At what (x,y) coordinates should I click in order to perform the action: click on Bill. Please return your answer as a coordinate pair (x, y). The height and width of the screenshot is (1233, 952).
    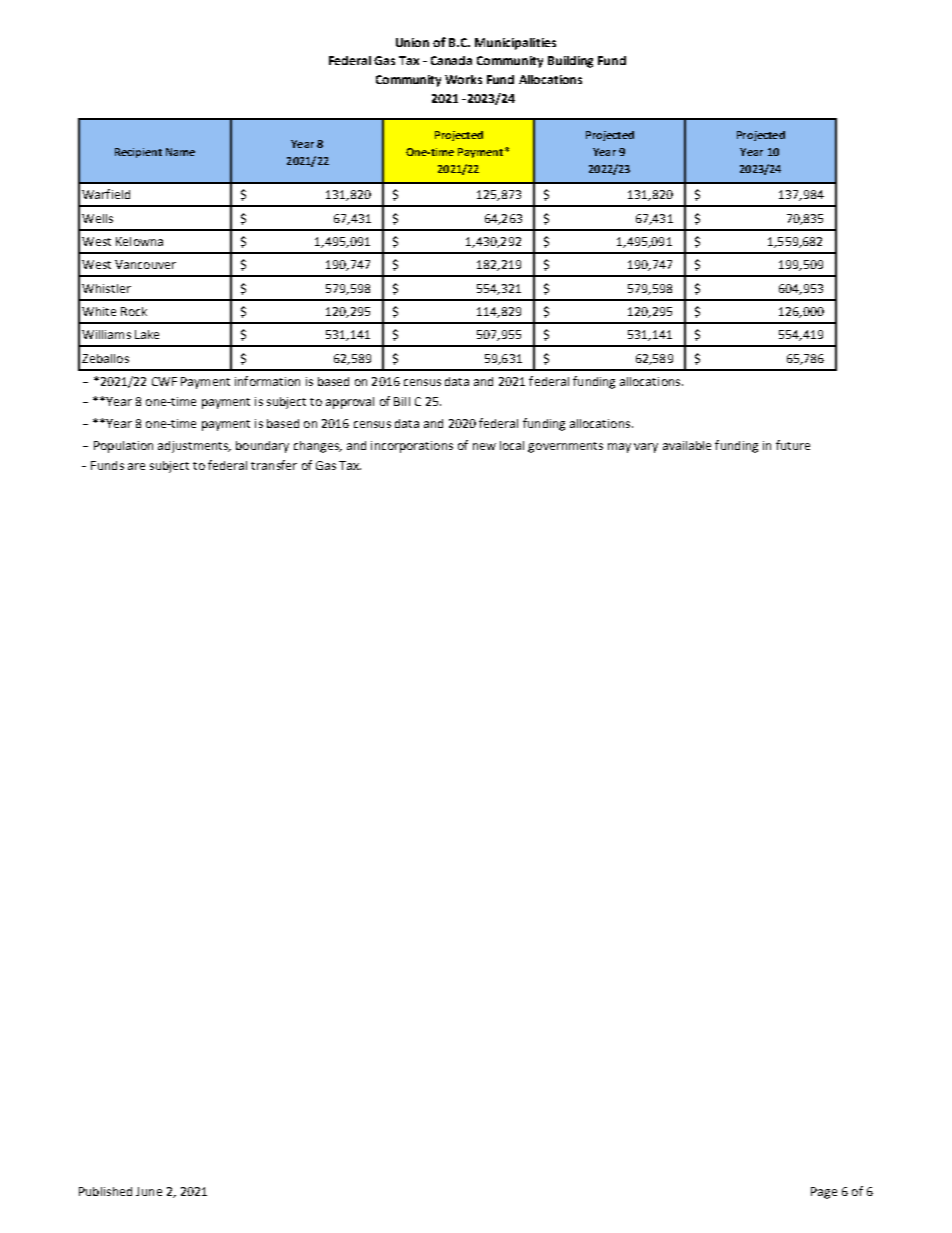
    Looking at the image, I should click on (402, 401).
